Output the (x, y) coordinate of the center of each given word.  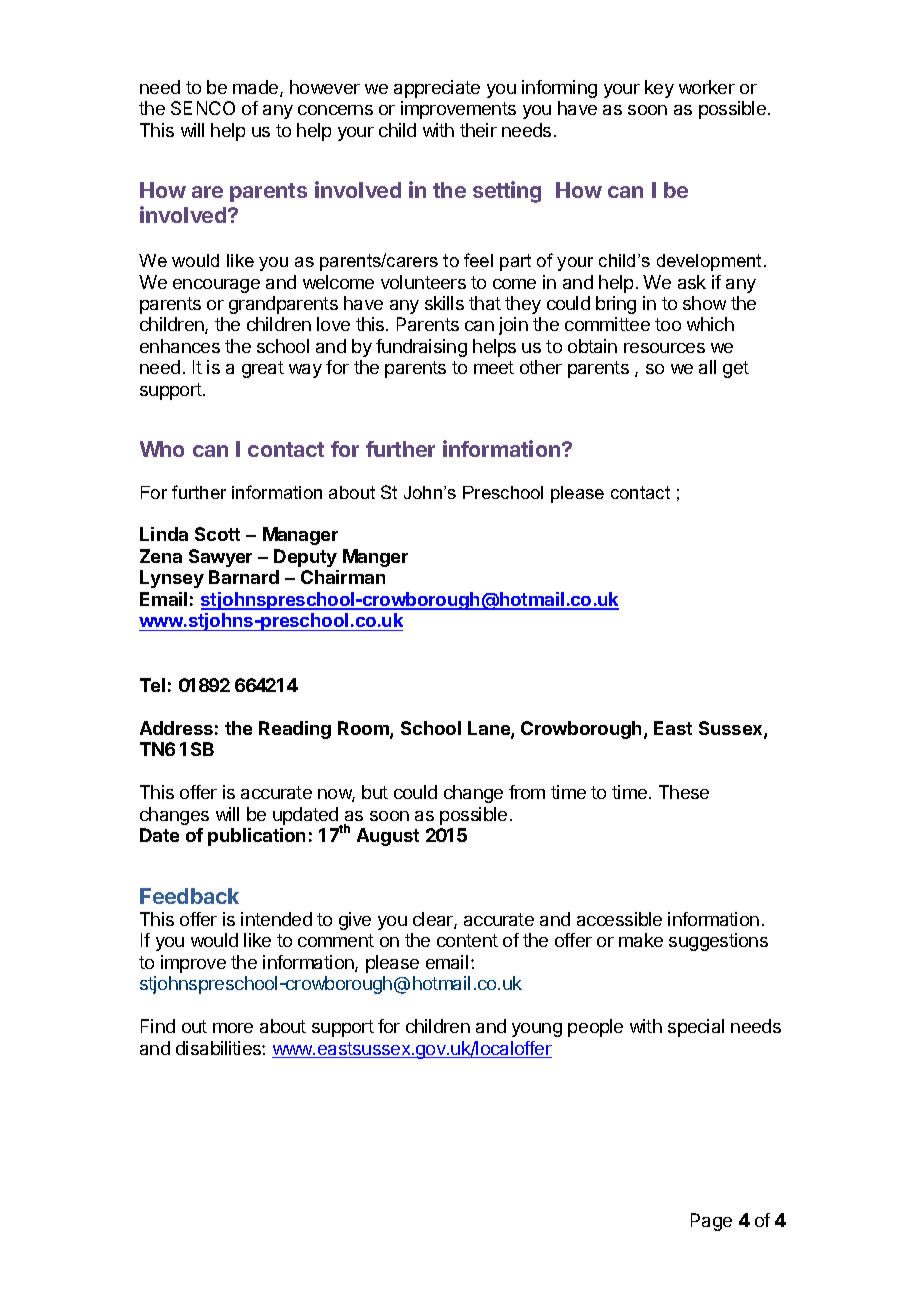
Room (364, 729)
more (233, 1028)
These (684, 792)
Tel (152, 685)
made (257, 88)
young (537, 1030)
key (659, 89)
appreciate (437, 89)
